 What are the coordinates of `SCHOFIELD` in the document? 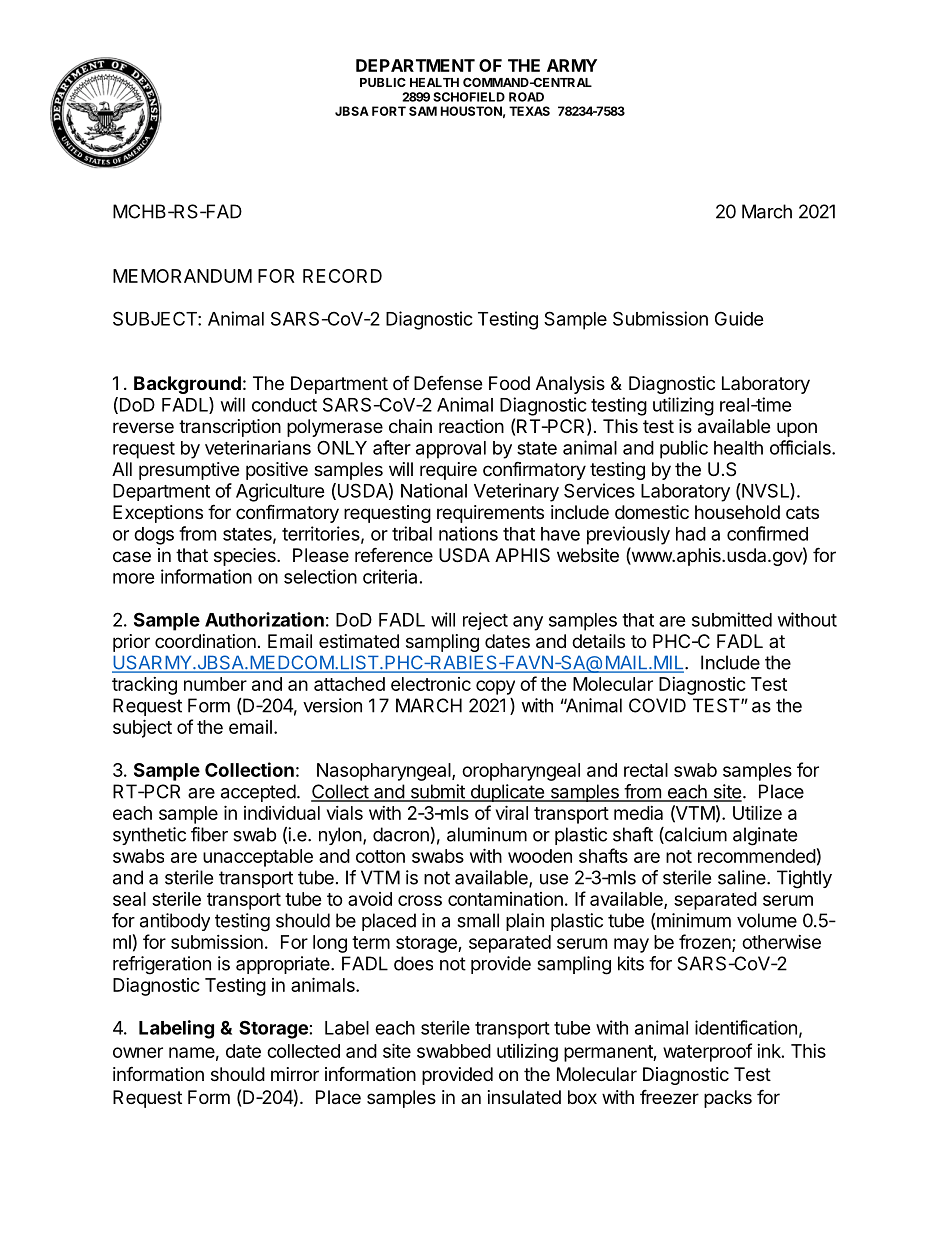 It's located at (469, 97).
